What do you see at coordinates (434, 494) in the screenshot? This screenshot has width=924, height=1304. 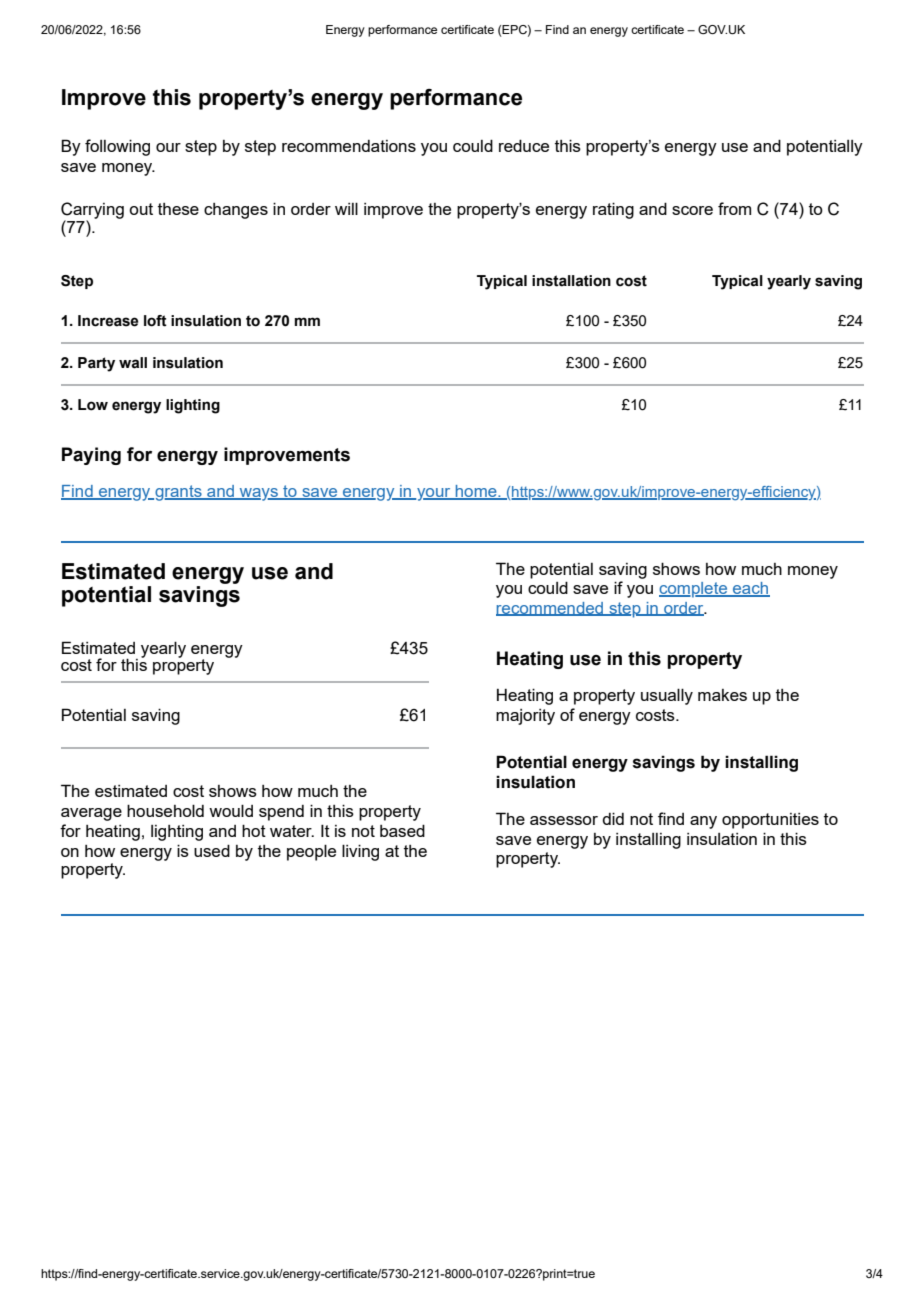 I see `your` at bounding box center [434, 494].
